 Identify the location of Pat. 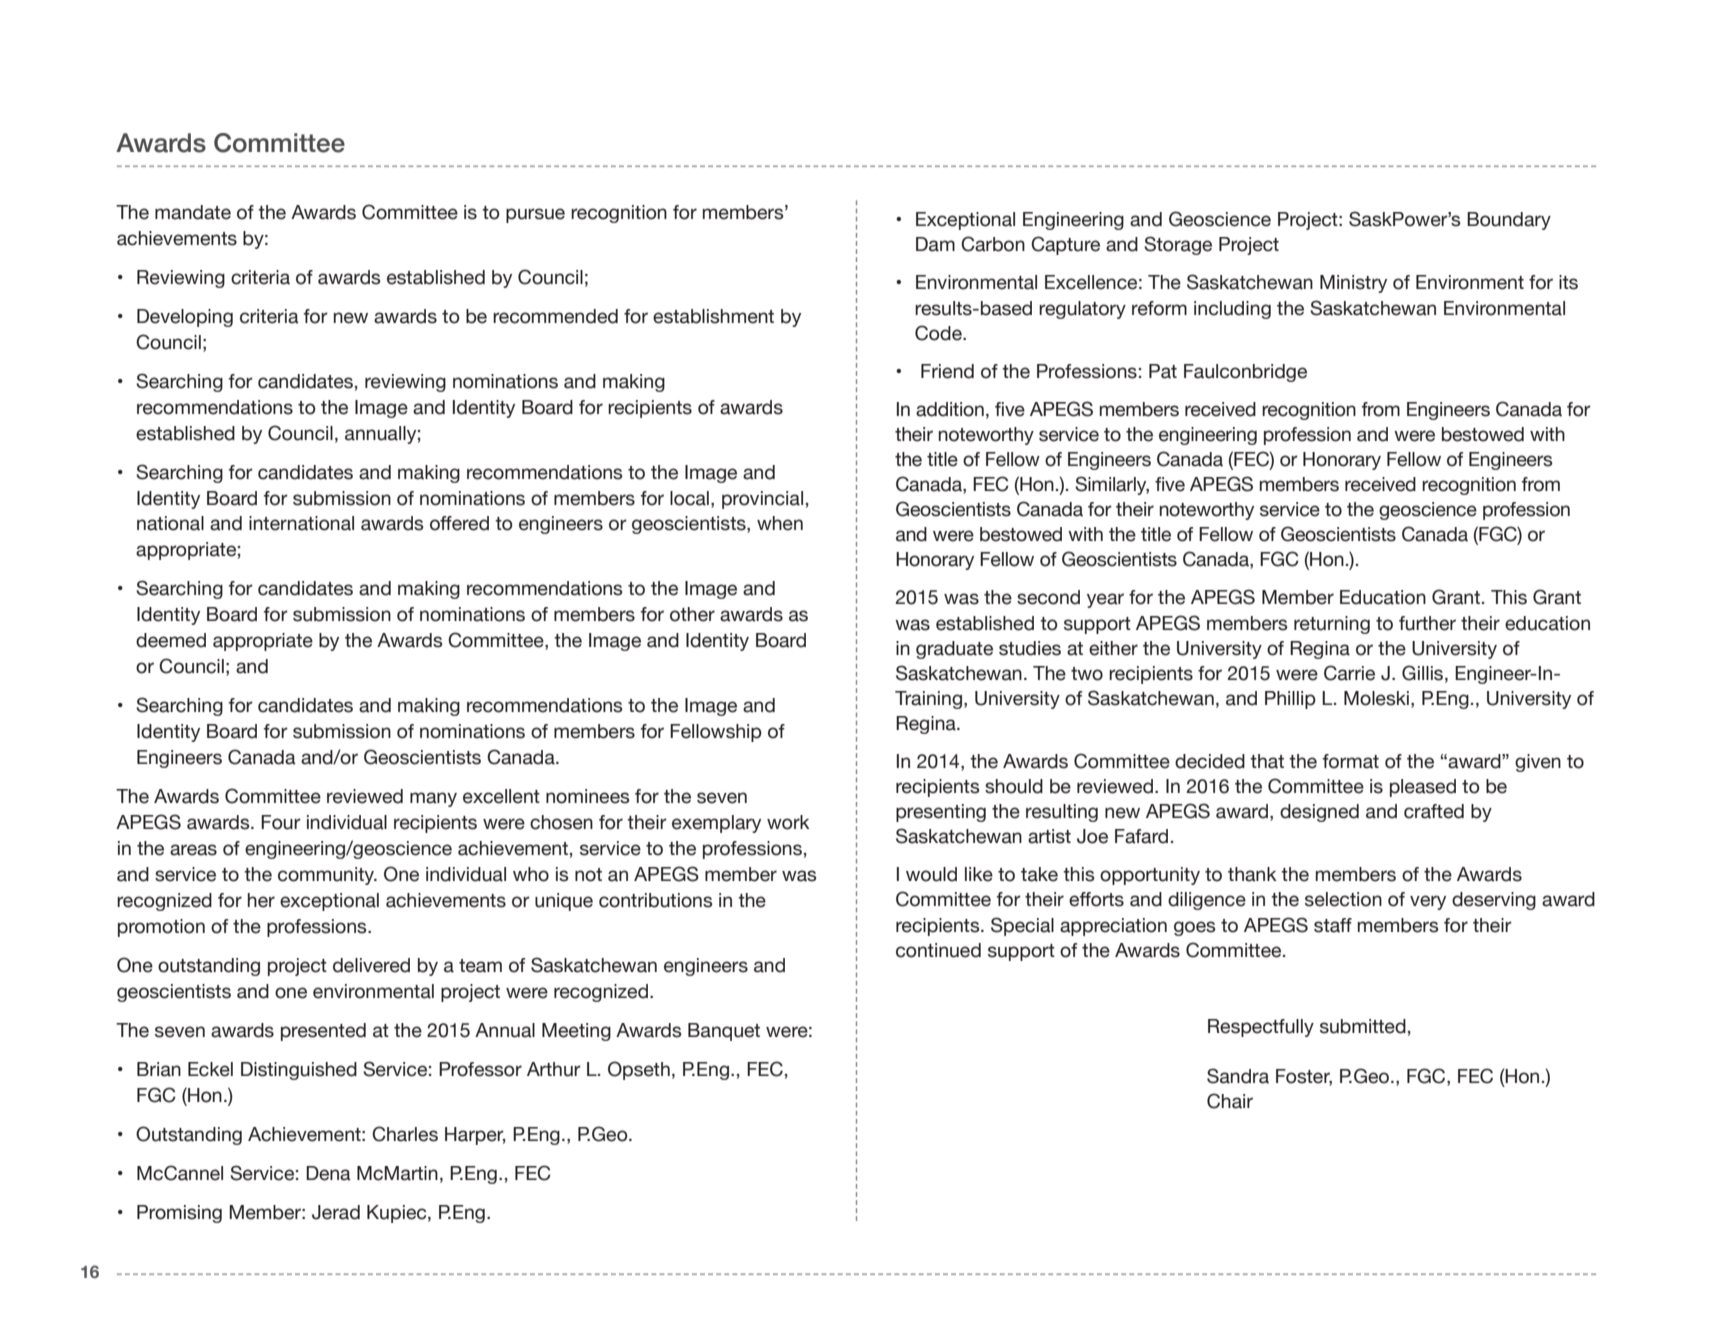
(1163, 371).
